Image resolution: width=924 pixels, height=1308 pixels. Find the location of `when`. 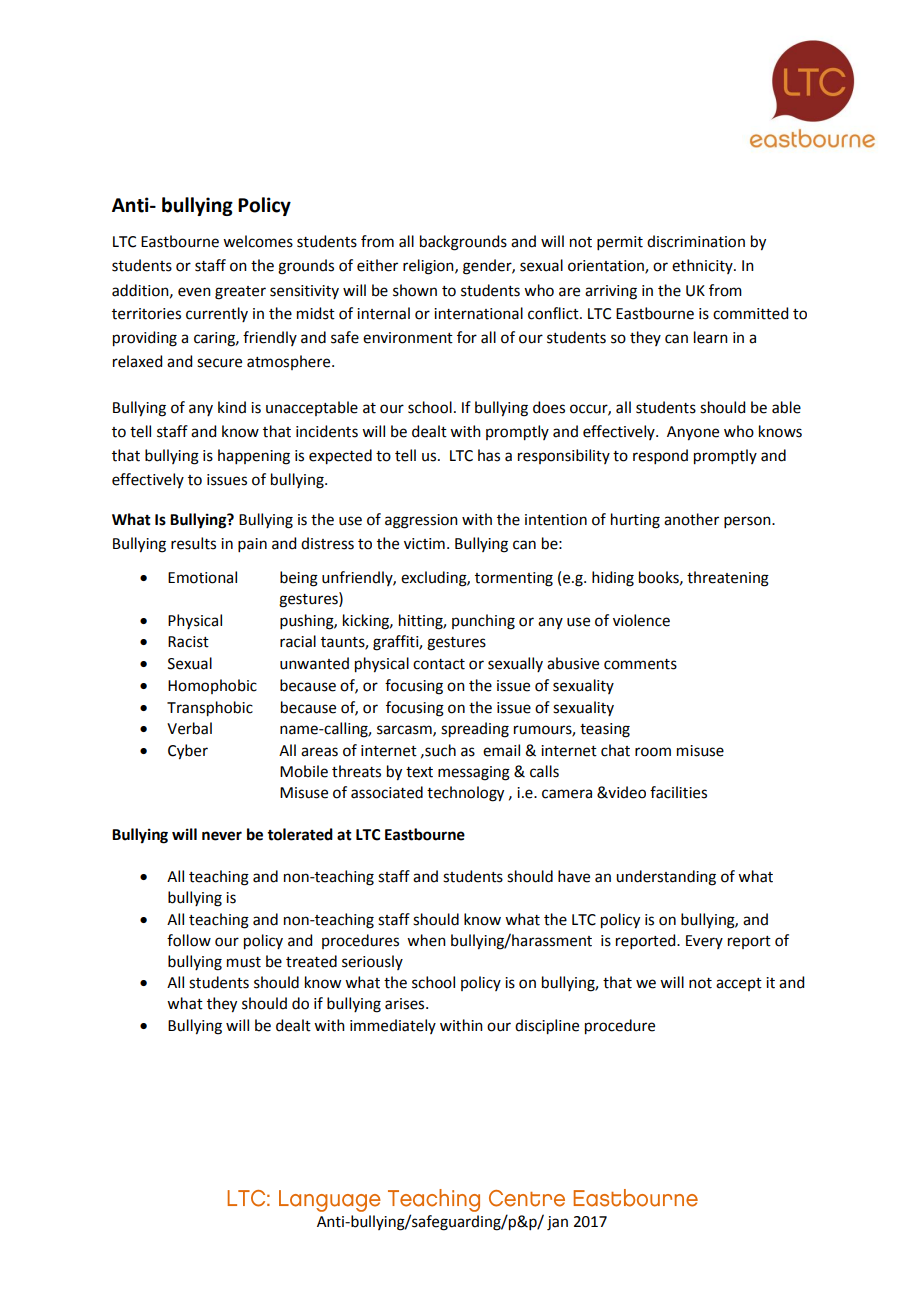

when is located at coordinates (426, 940).
